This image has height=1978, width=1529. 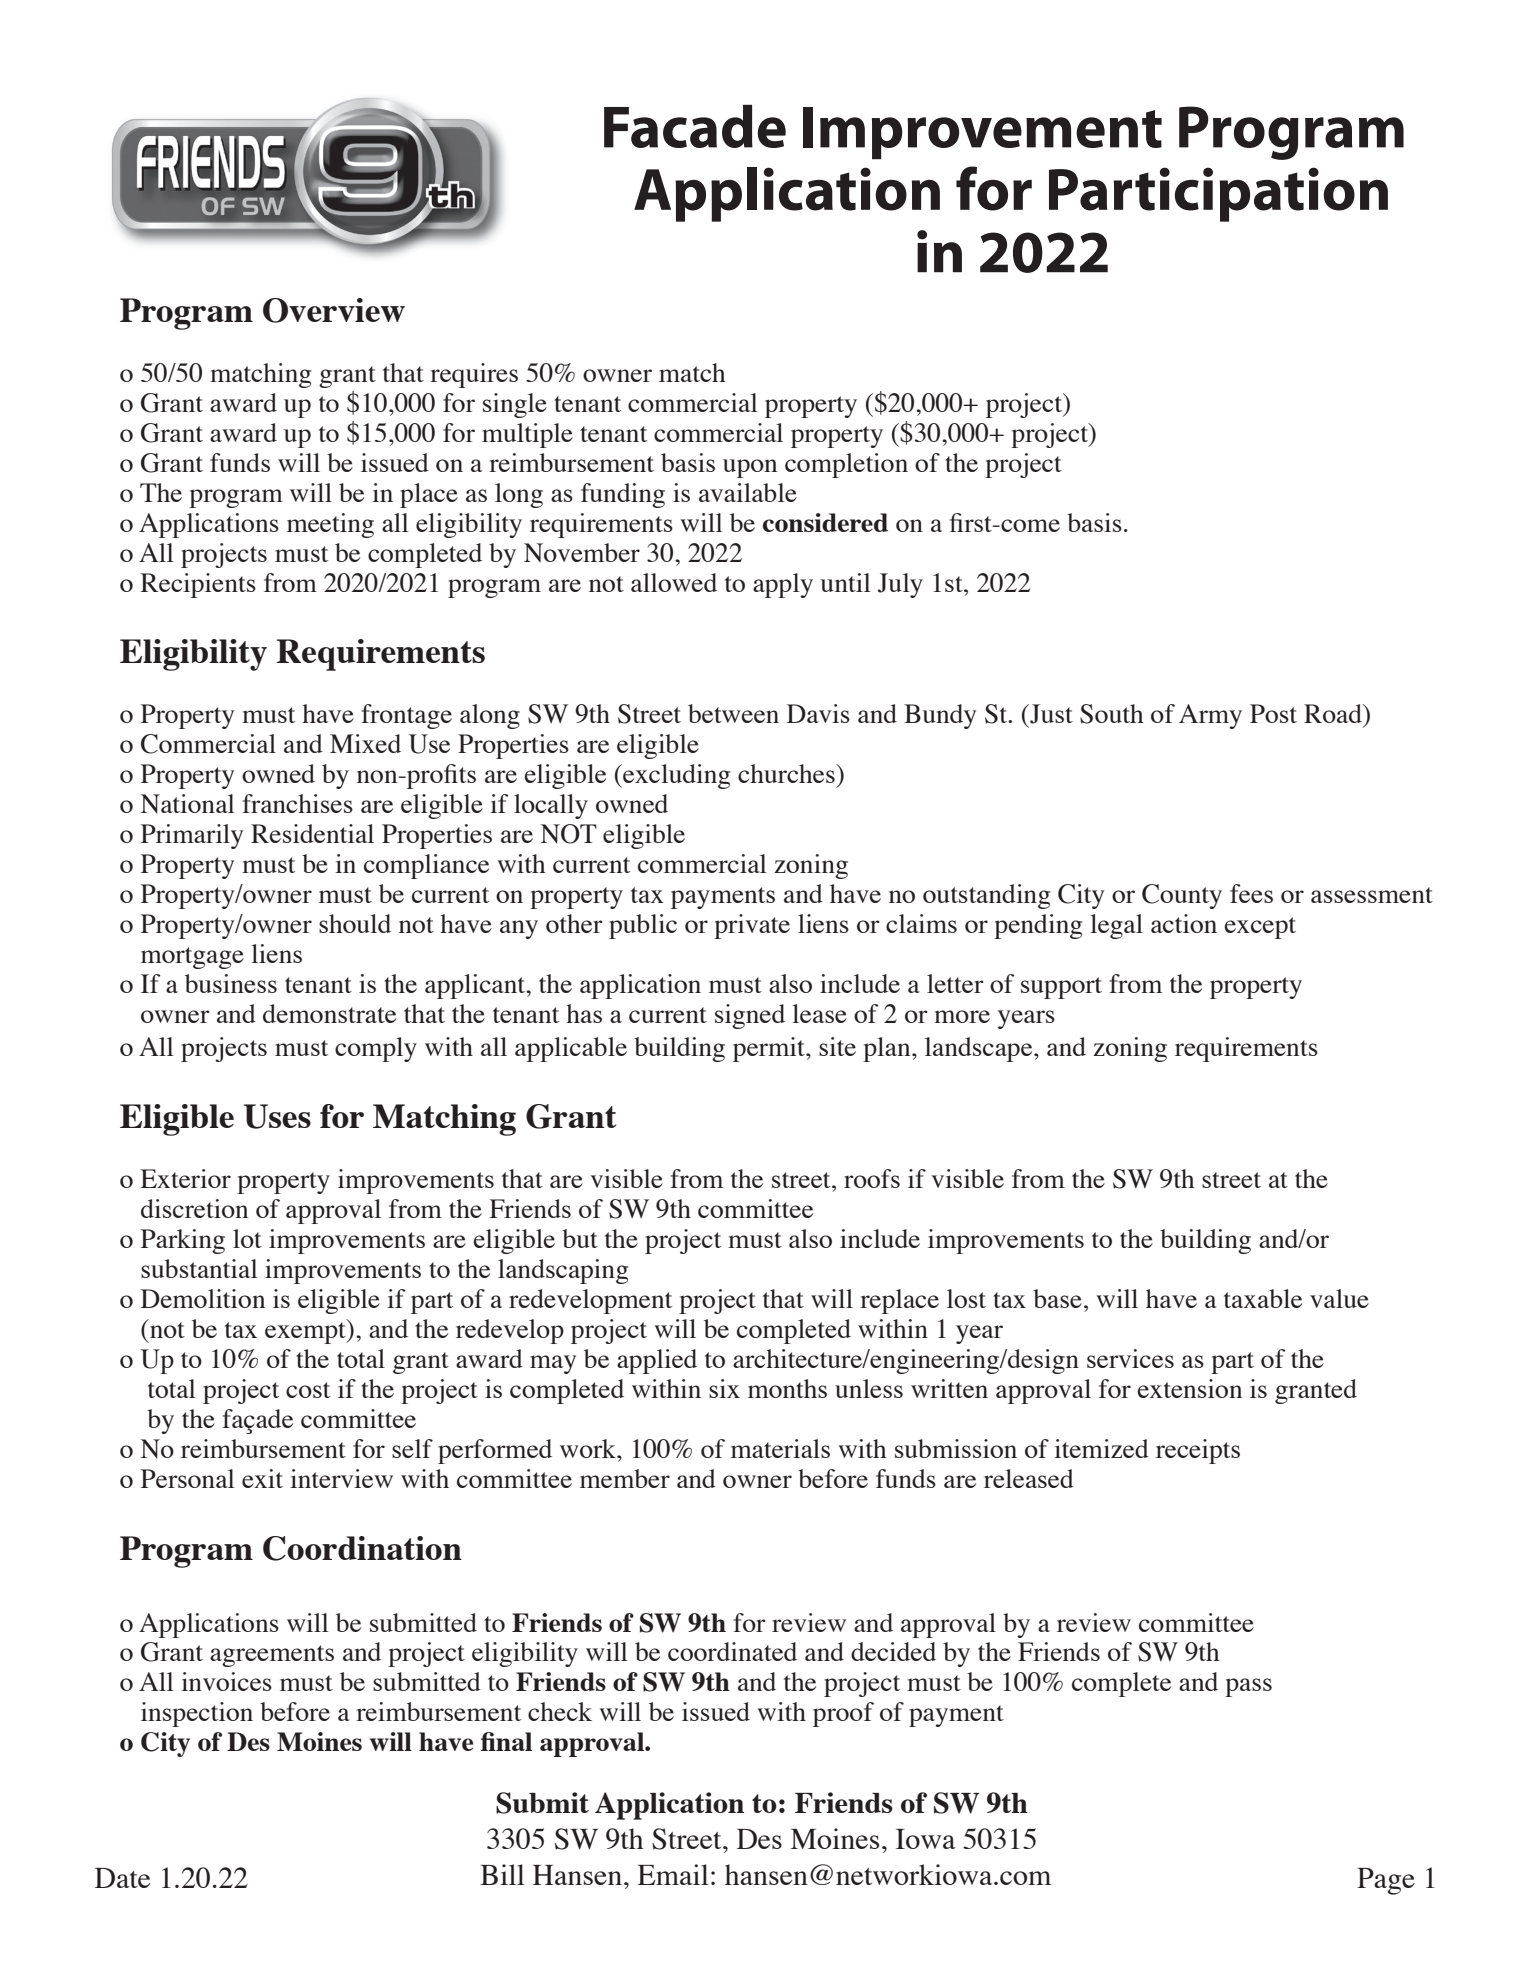 I want to click on Facade, so click(x=695, y=126).
